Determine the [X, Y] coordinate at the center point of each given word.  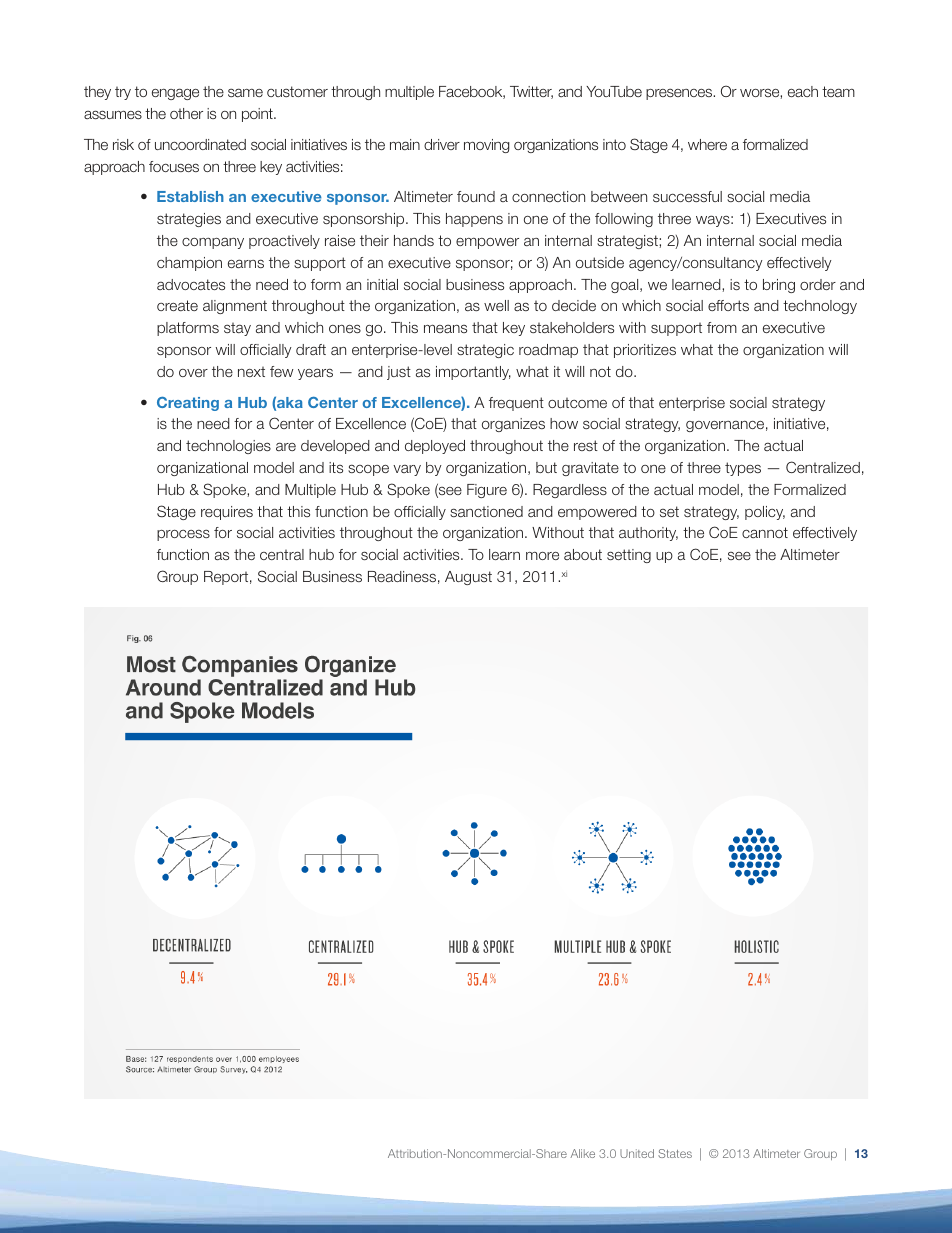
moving [486, 146]
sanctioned [486, 511]
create [177, 305]
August [468, 578]
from [722, 327]
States [675, 1153]
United [637, 1153]
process [183, 535]
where [707, 144]
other [186, 113]
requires [227, 513]
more [542, 556]
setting [629, 556]
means [445, 328]
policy [765, 513]
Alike [582, 1153]
